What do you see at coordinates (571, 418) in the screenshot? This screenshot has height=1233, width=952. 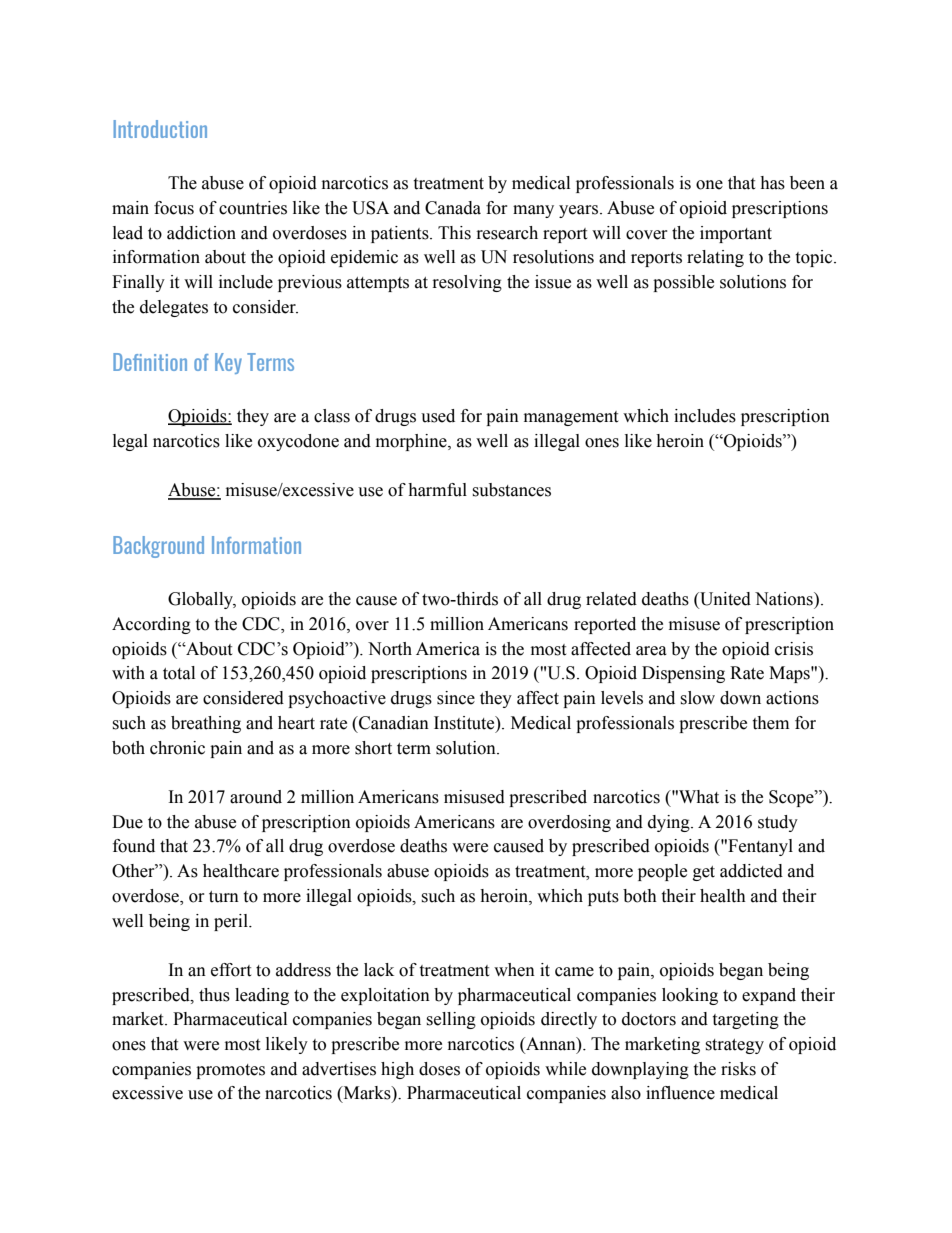 I see `management` at bounding box center [571, 418].
